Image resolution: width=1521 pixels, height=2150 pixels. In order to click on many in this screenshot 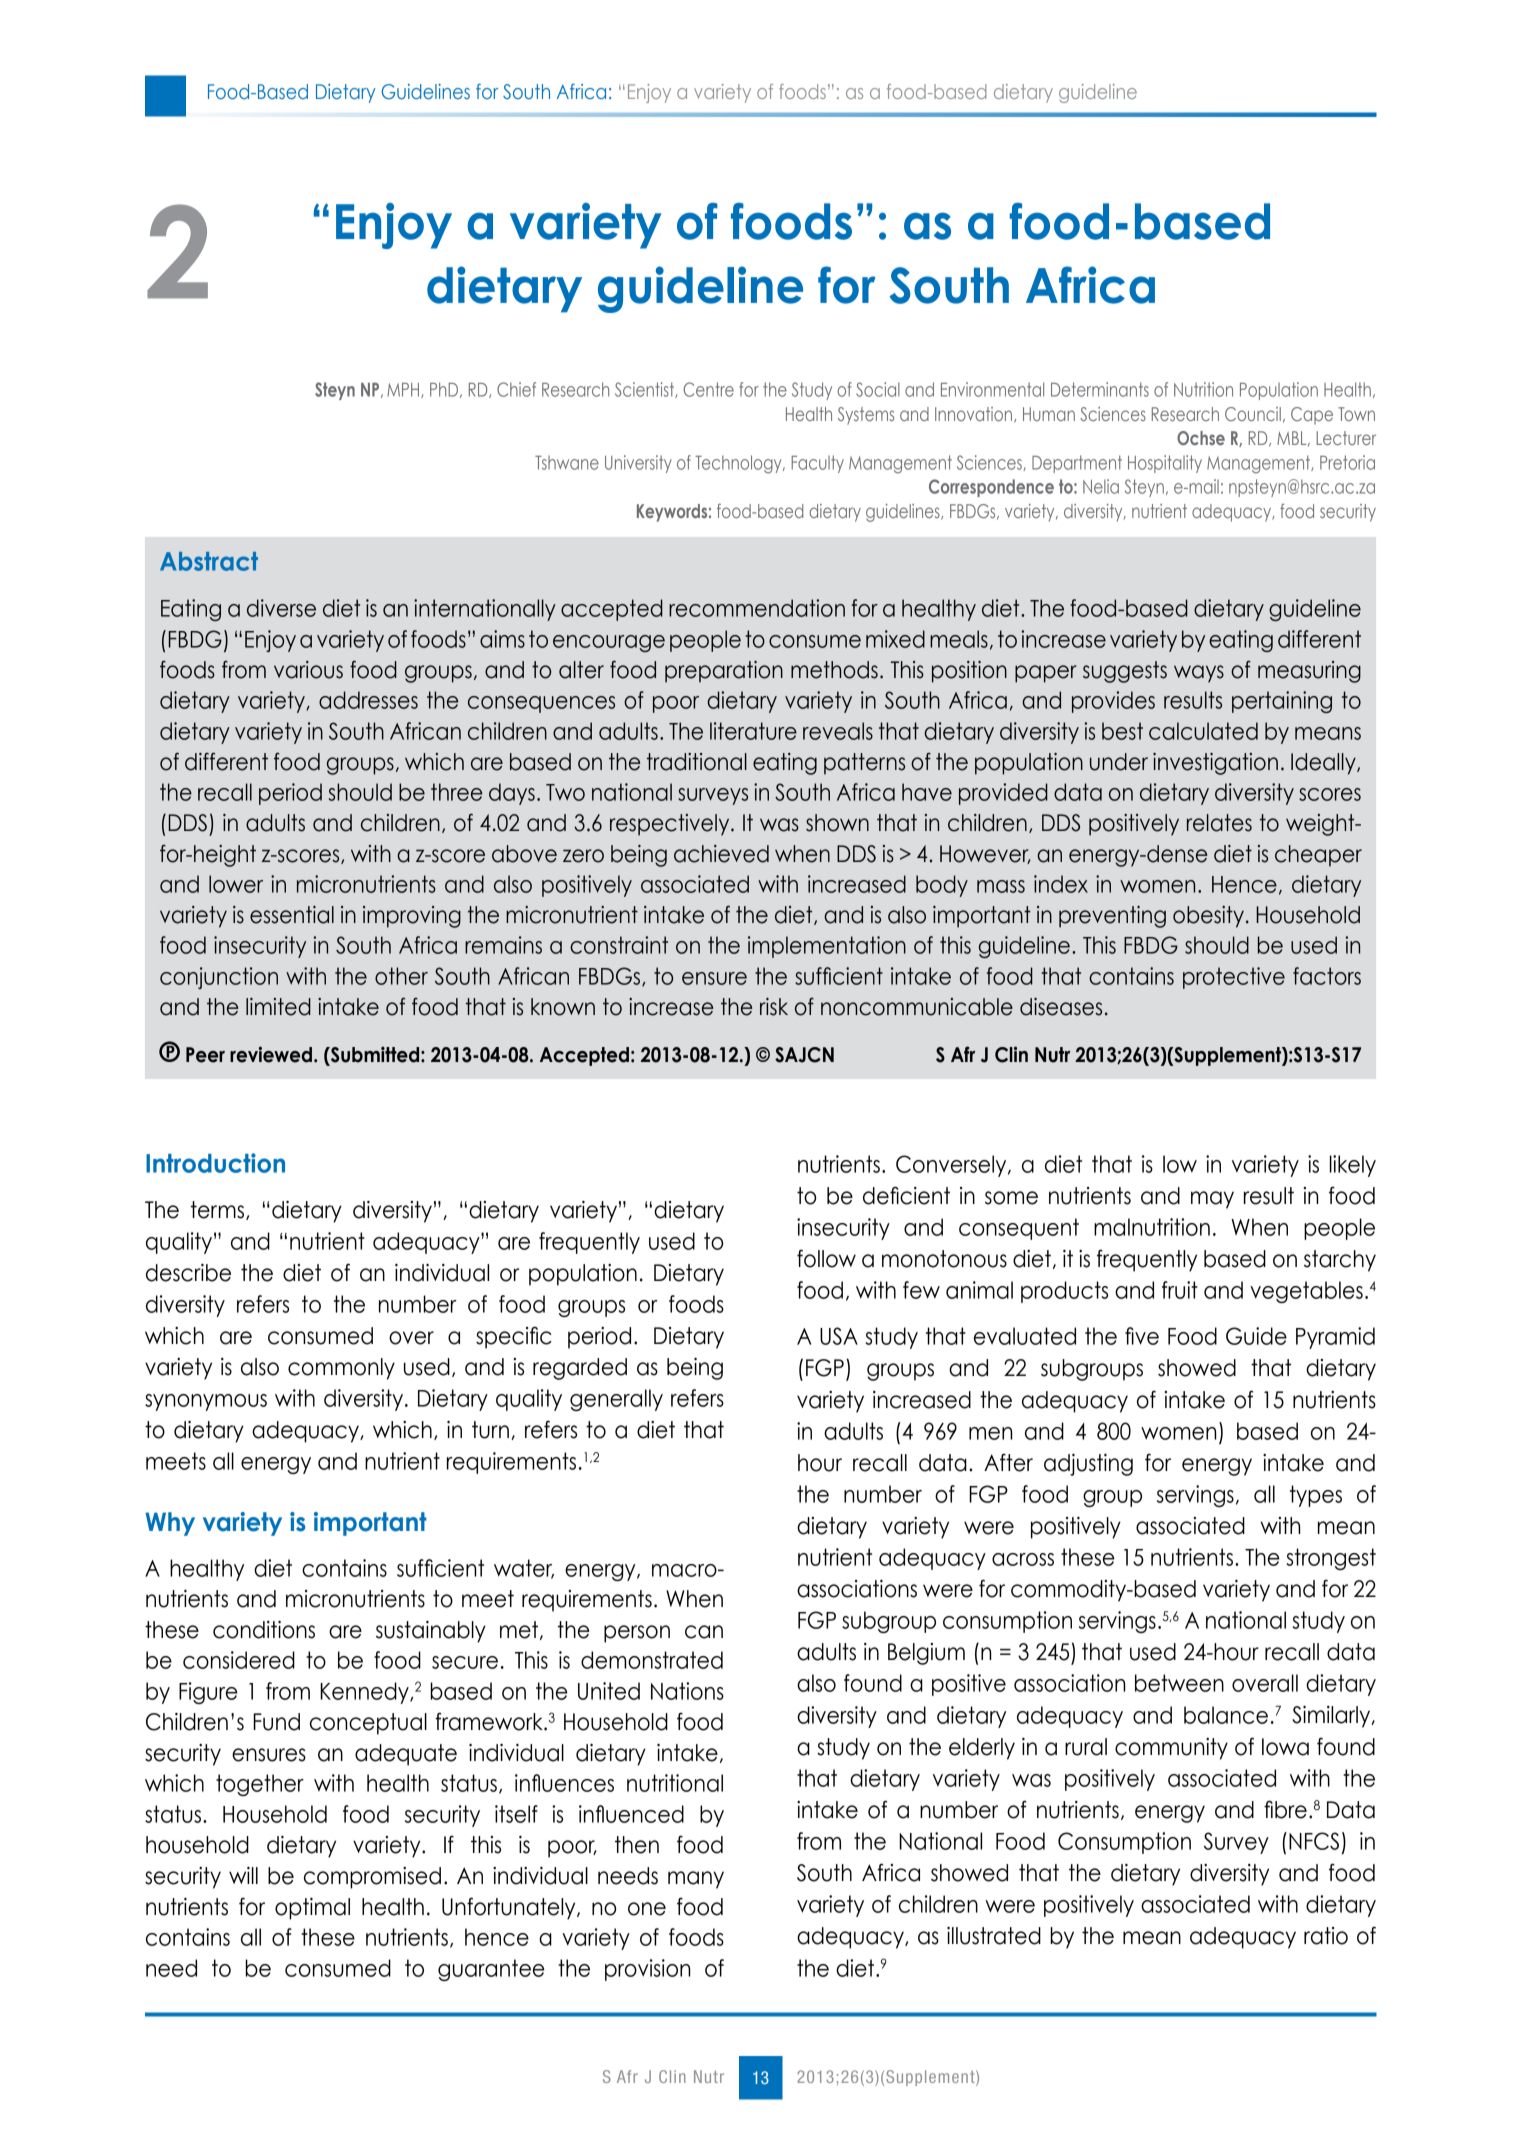, I will do `click(696, 1880)`.
